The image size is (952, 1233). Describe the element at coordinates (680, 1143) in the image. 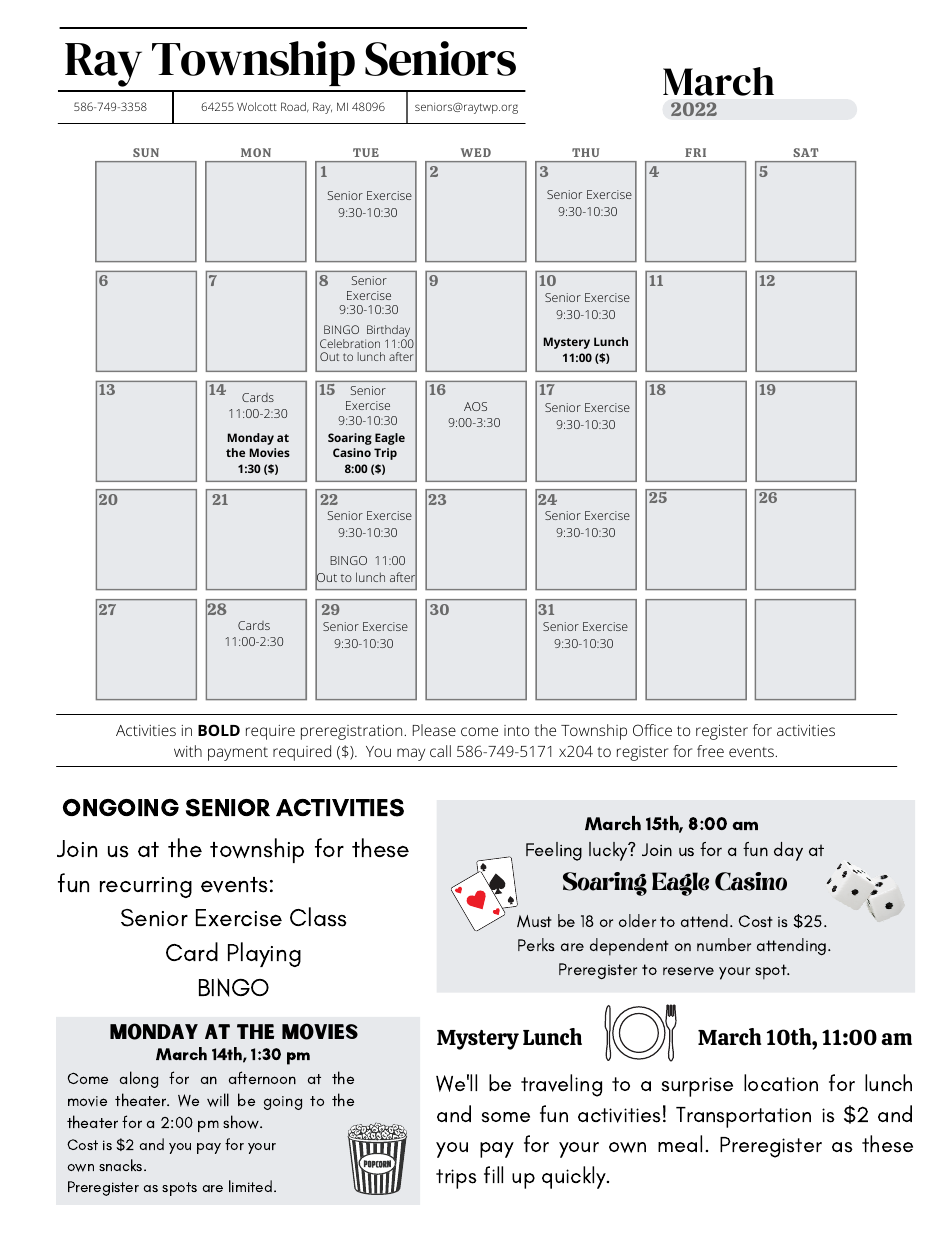

I see `meal` at that location.
